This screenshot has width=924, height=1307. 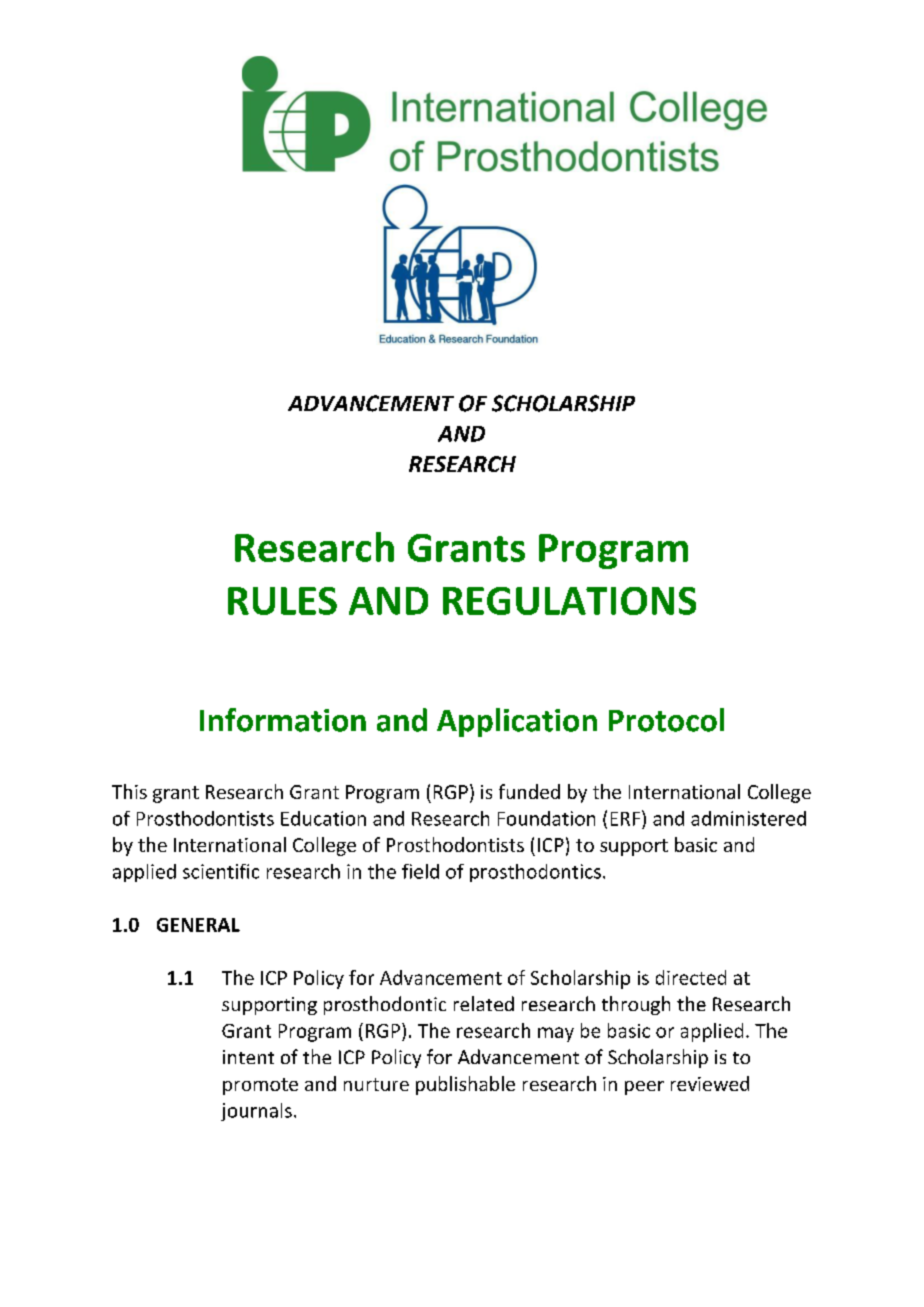 I want to click on directed, so click(x=691, y=977).
